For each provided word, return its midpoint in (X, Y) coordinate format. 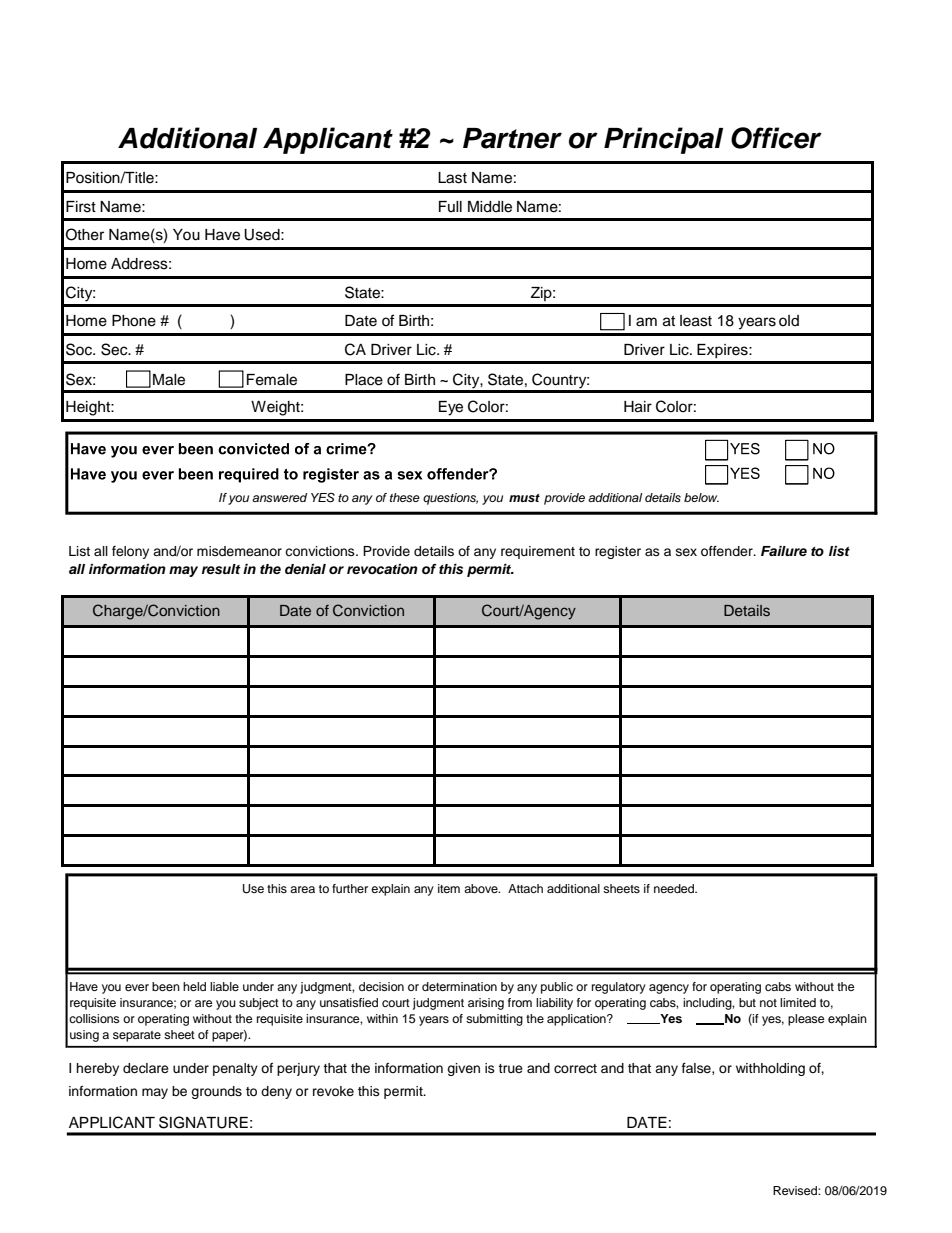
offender (728, 551)
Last (452, 178)
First (81, 207)
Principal (663, 140)
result (221, 569)
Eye (451, 408)
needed (675, 888)
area (302, 889)
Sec (115, 349)
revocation (382, 569)
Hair (638, 407)
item (449, 888)
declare (146, 1068)
